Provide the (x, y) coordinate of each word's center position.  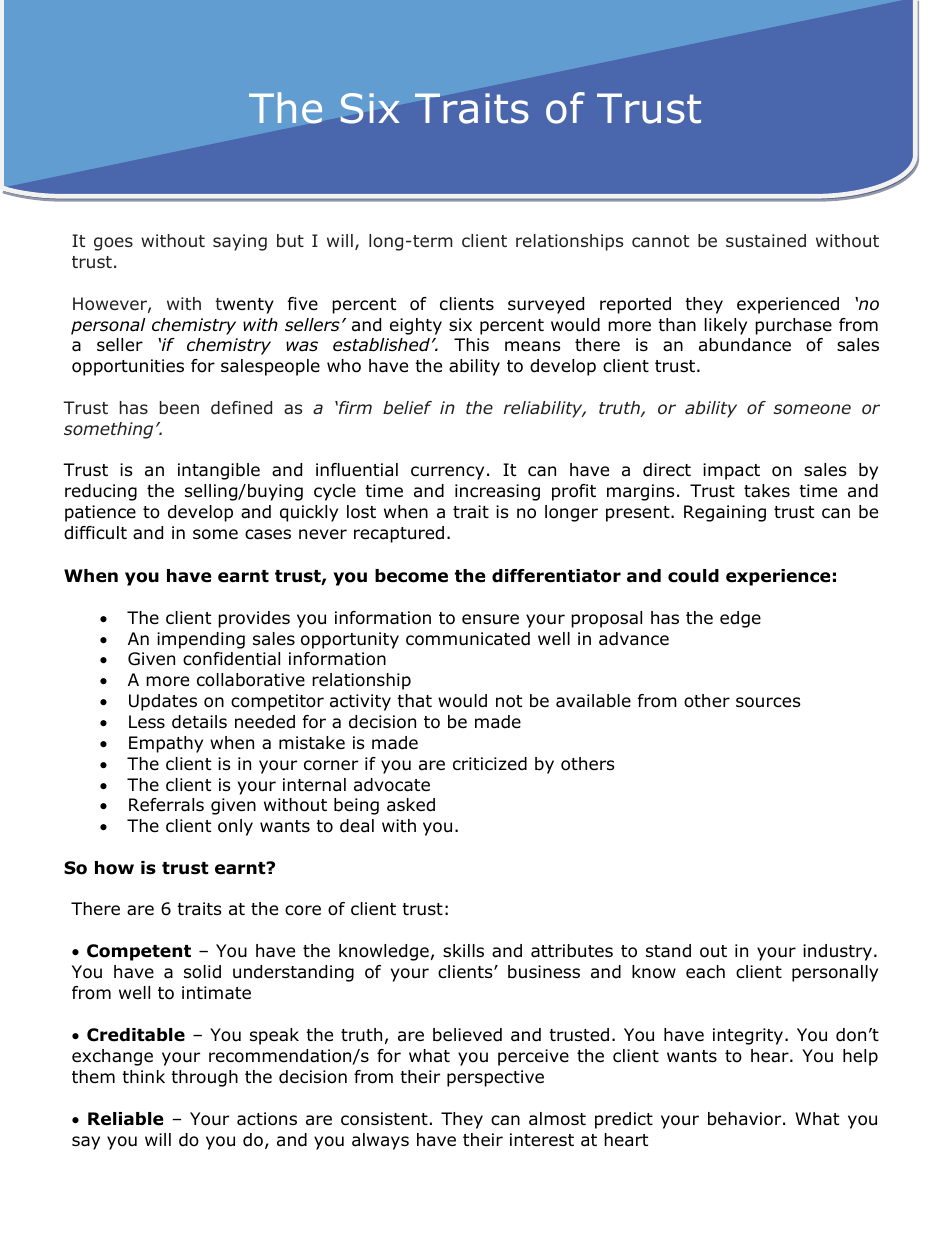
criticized (490, 764)
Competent (139, 952)
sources (768, 702)
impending (201, 640)
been (179, 407)
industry (837, 952)
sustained (766, 241)
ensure (490, 619)
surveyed (546, 305)
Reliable (125, 1119)
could (693, 576)
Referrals (166, 805)
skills (463, 950)
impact (731, 471)
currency (447, 473)
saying (240, 242)
